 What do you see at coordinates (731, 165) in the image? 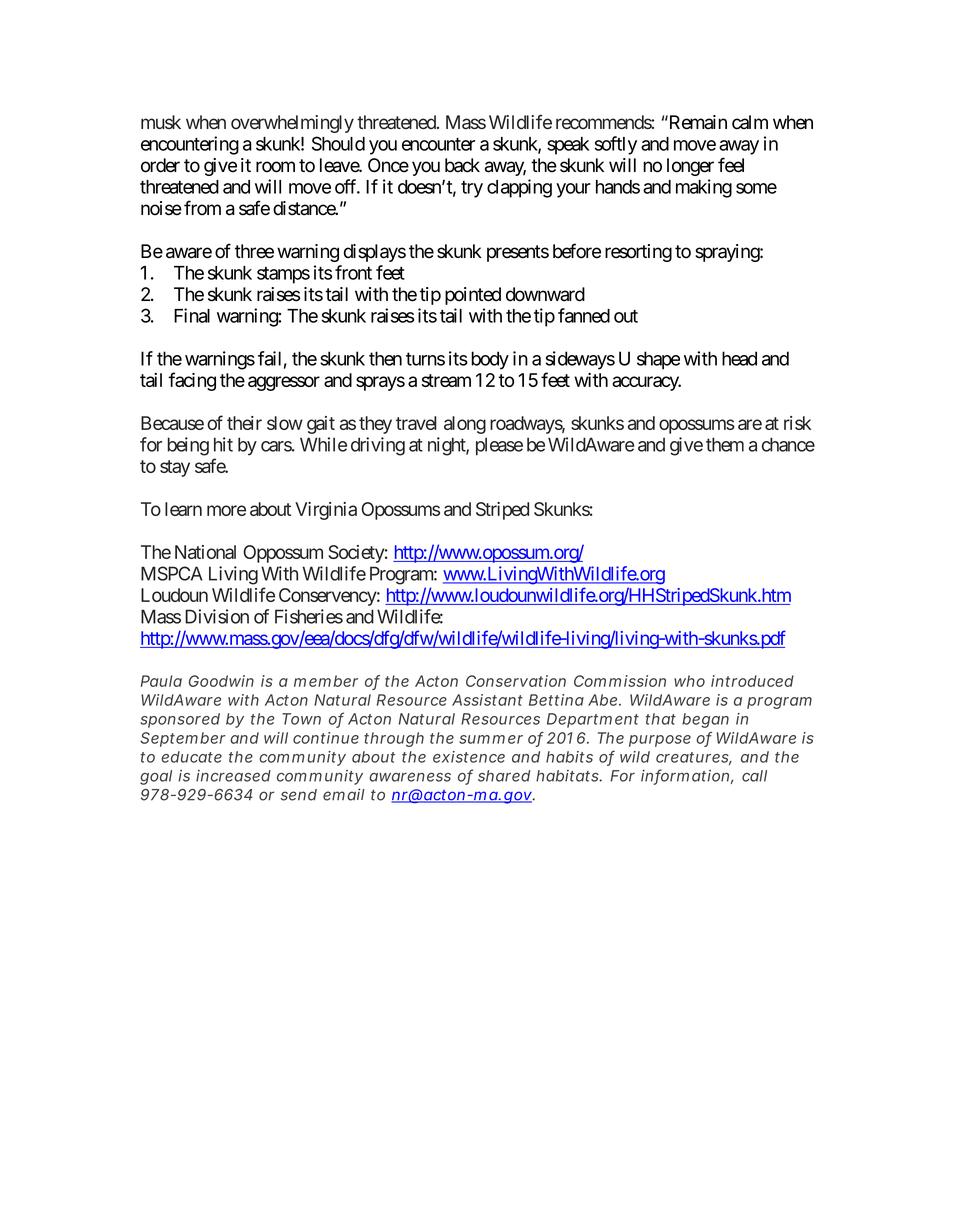
I see `feel` at bounding box center [731, 165].
